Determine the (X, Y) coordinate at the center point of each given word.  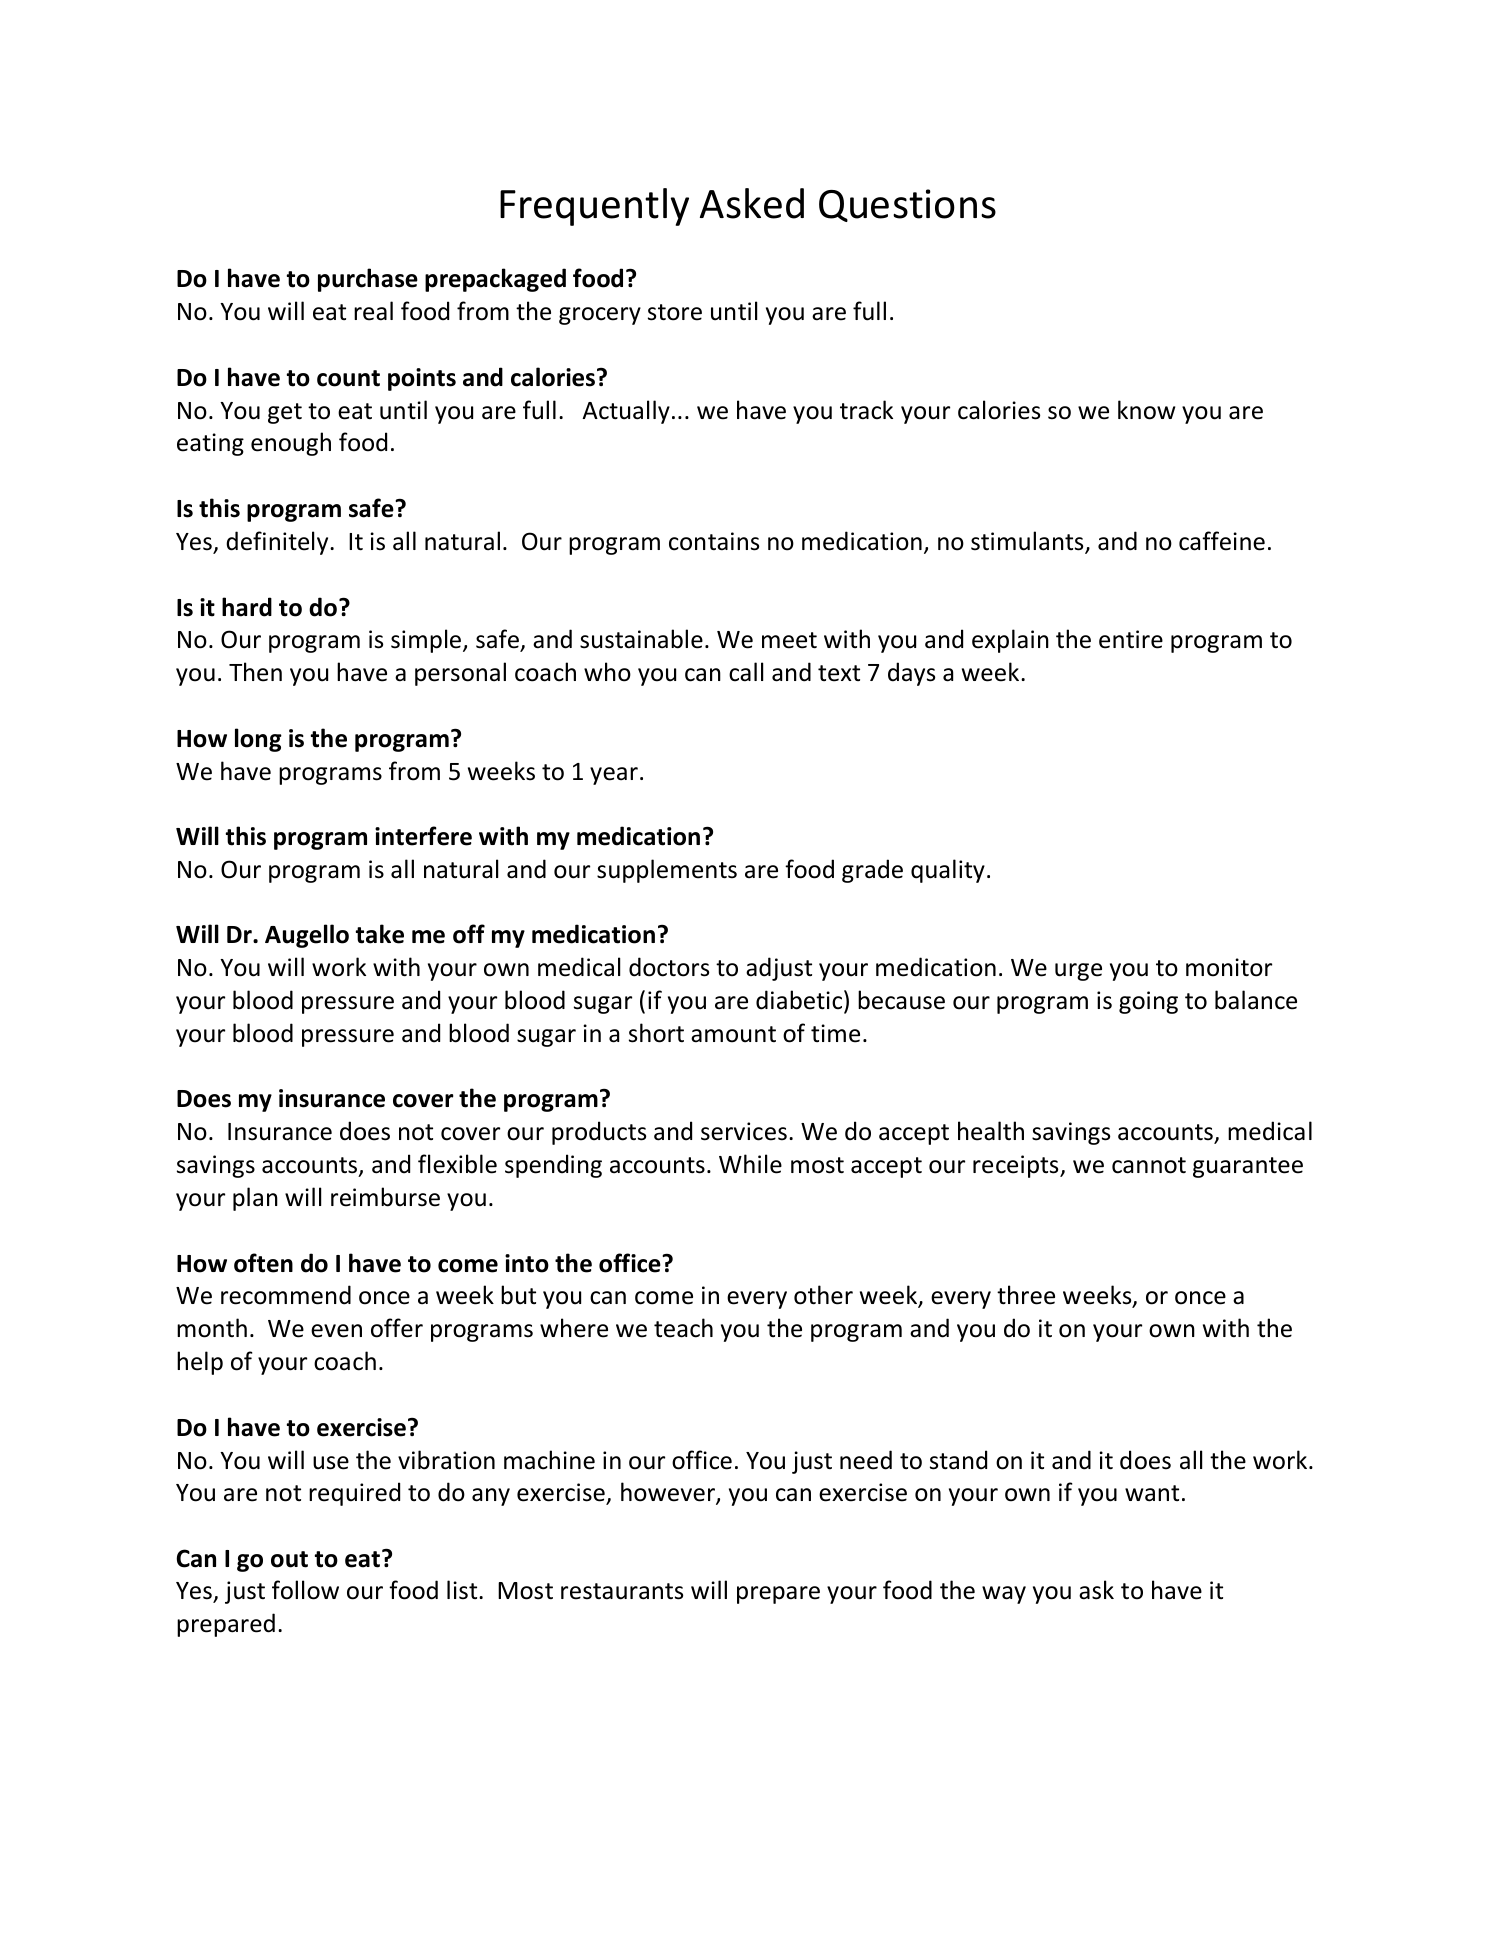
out (289, 1559)
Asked (752, 203)
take (380, 934)
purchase (368, 280)
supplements (667, 871)
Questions (907, 205)
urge (1078, 972)
